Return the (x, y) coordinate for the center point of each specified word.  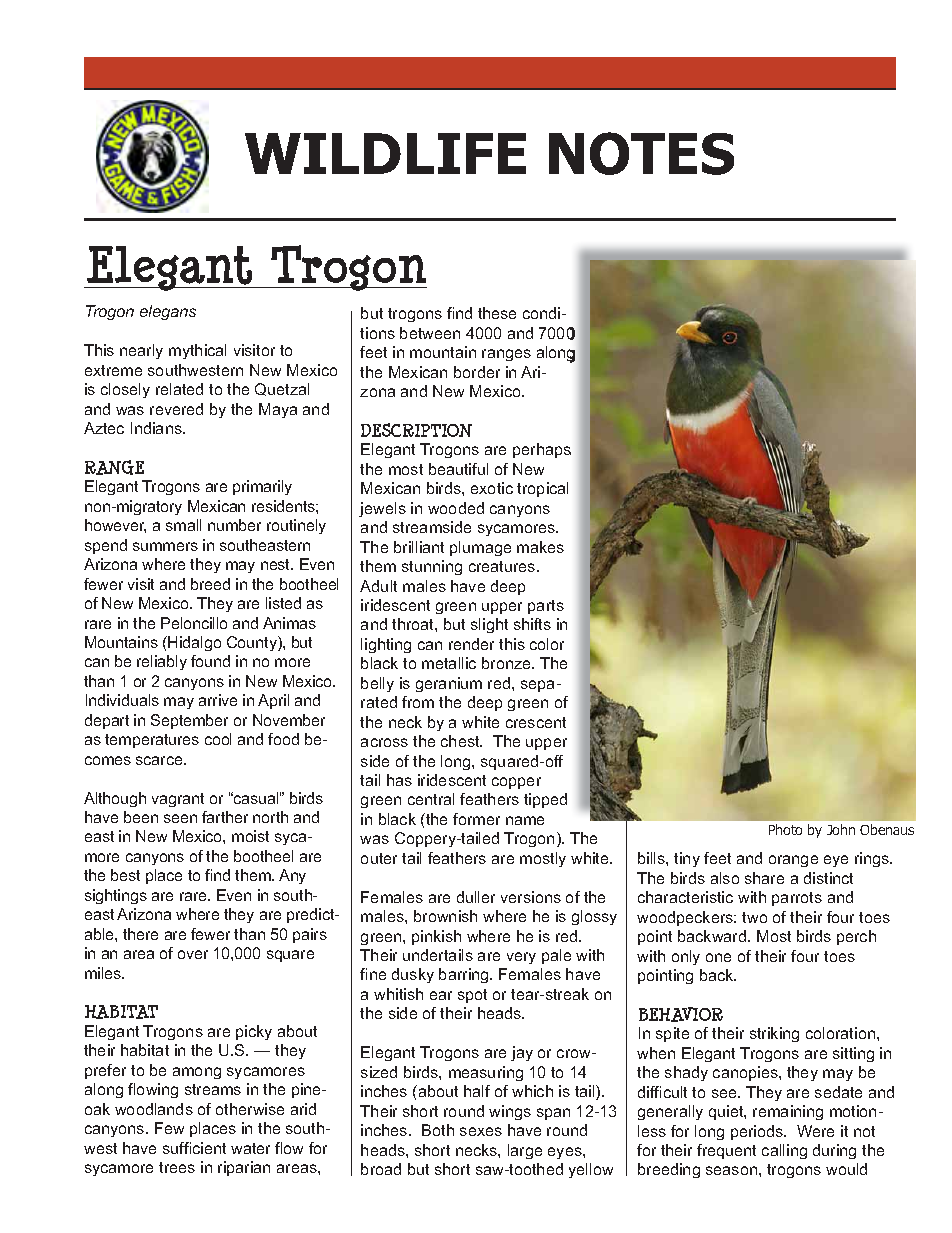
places (213, 1129)
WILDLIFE (385, 153)
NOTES (641, 153)
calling (784, 1151)
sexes (481, 1131)
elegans (168, 312)
